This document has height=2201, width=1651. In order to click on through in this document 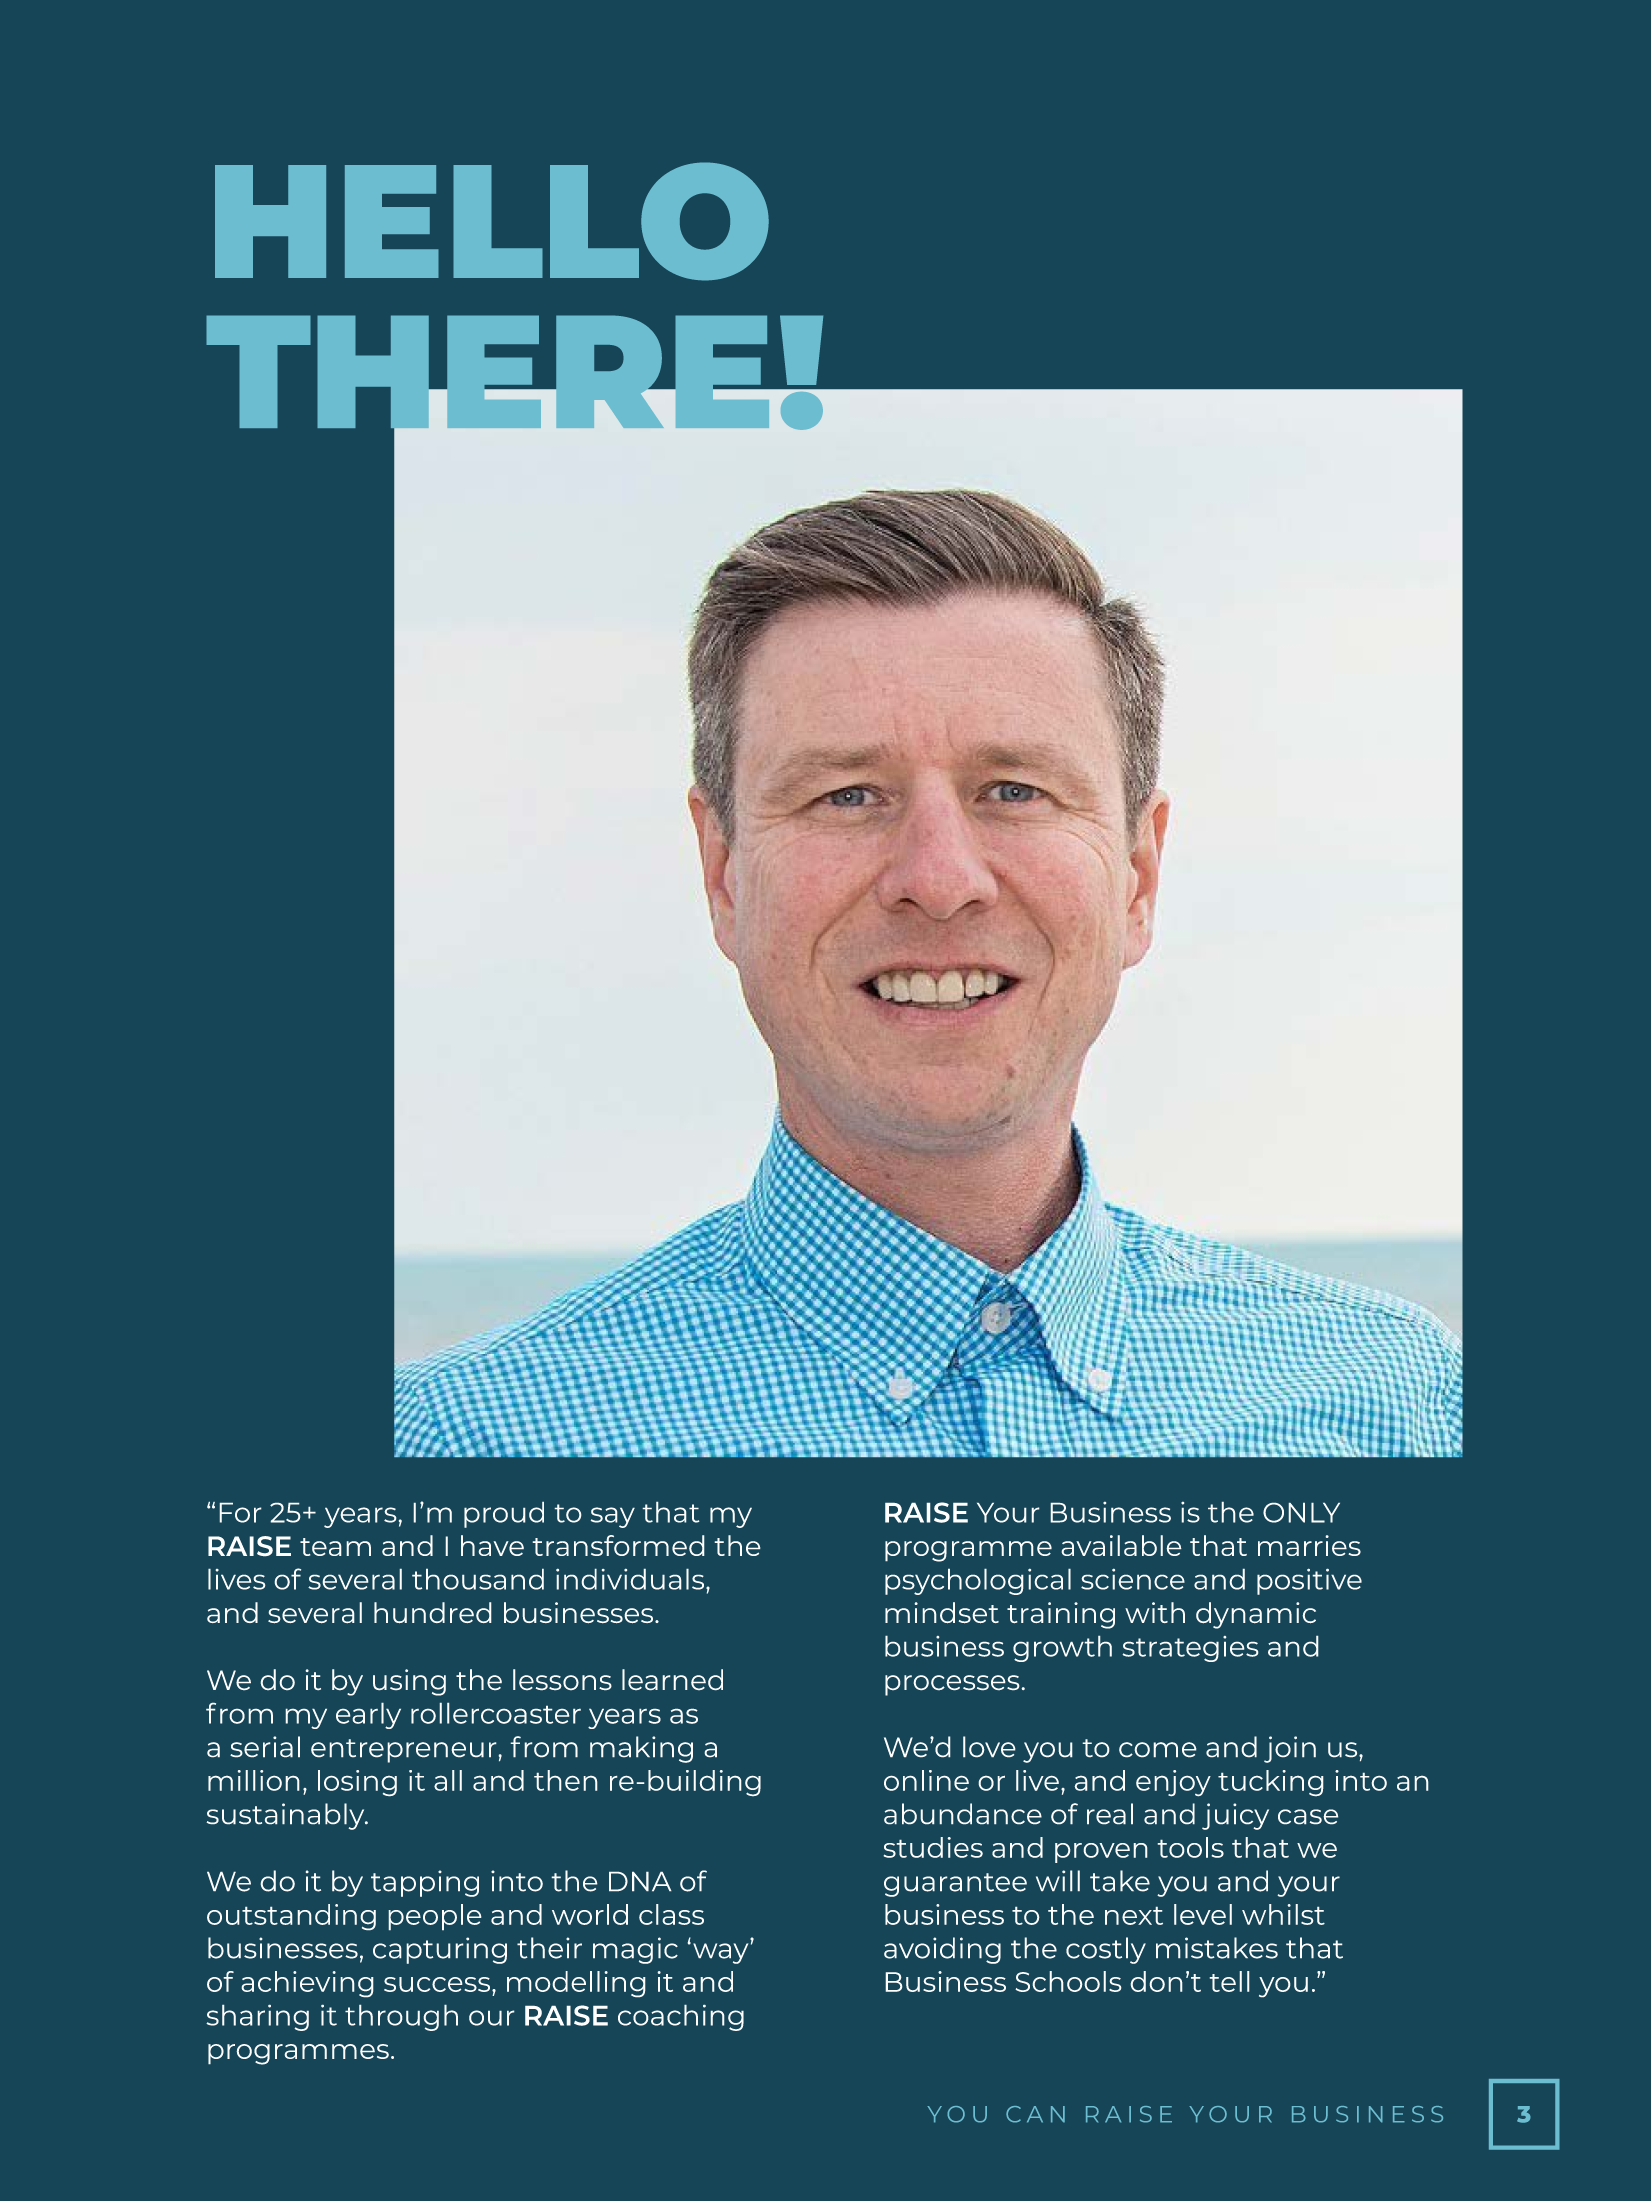, I will do `click(401, 2017)`.
